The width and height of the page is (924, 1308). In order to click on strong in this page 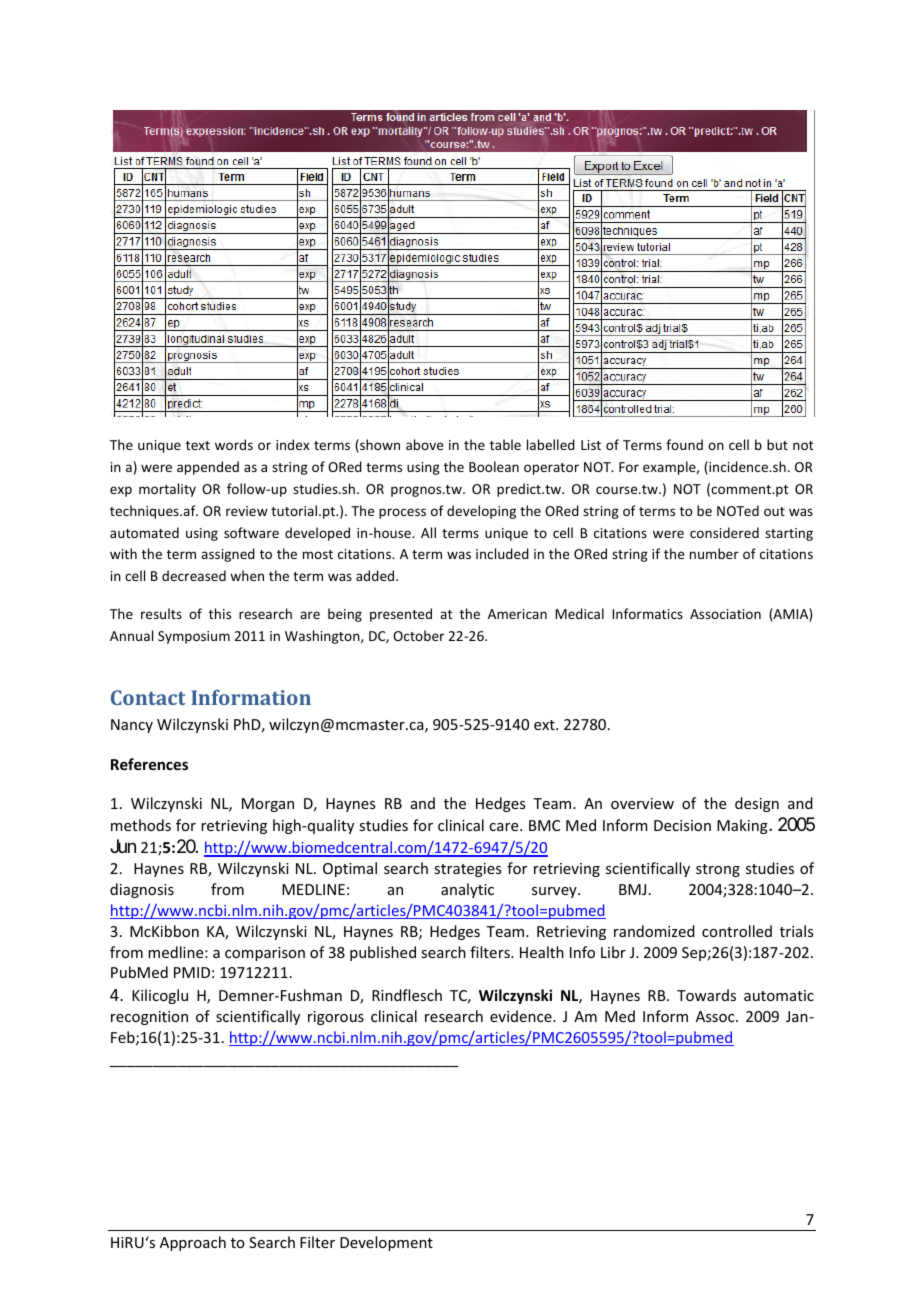, I will do `click(718, 870)`.
